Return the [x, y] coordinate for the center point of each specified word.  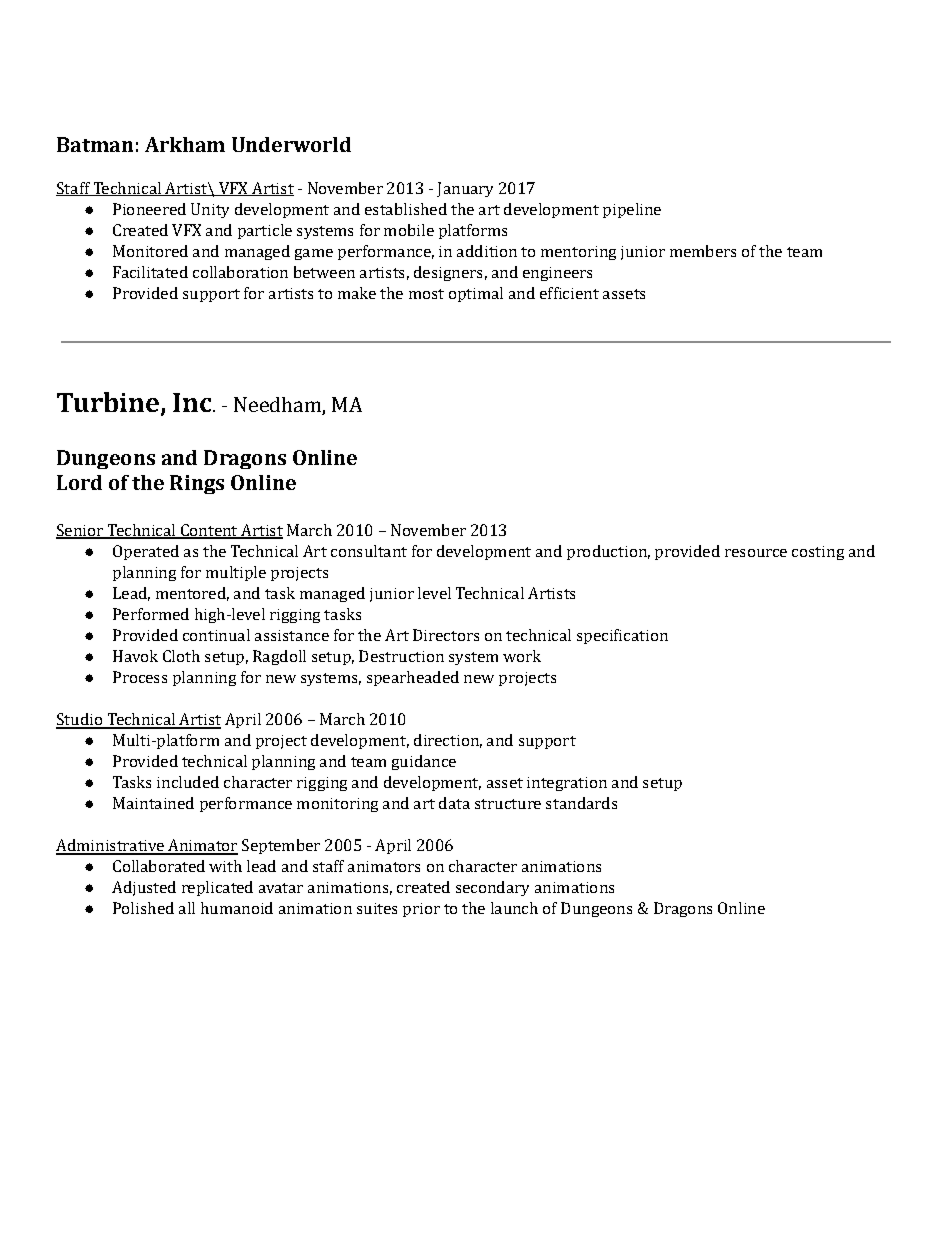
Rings [197, 484]
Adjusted [144, 888]
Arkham [185, 144]
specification [622, 636]
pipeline [632, 210]
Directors [446, 635]
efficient [569, 293]
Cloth [181, 656]
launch [514, 908]
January [465, 189]
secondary [492, 888]
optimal [476, 294]
